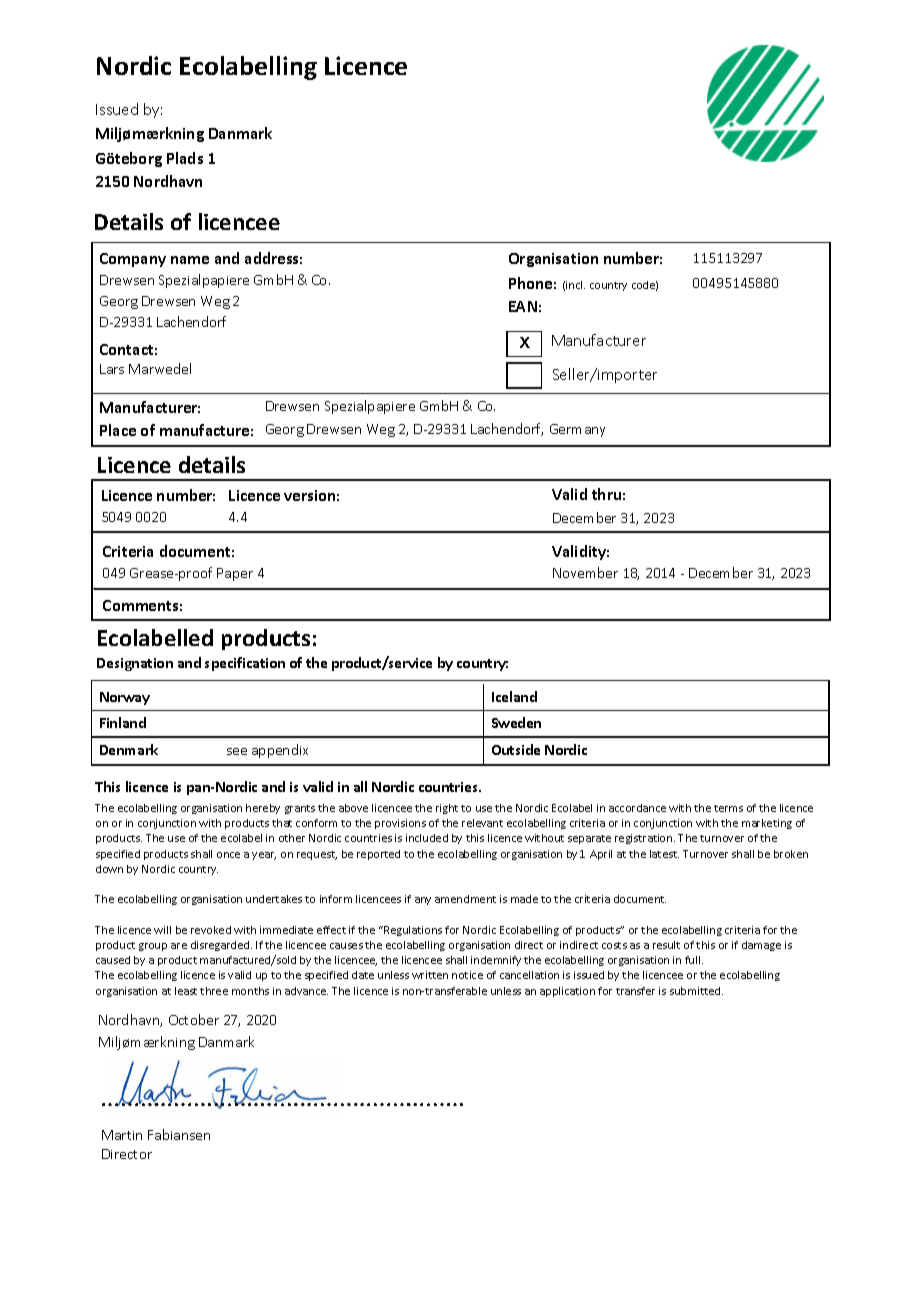  Describe the element at coordinates (585, 572) in the page. I see `November` at that location.
